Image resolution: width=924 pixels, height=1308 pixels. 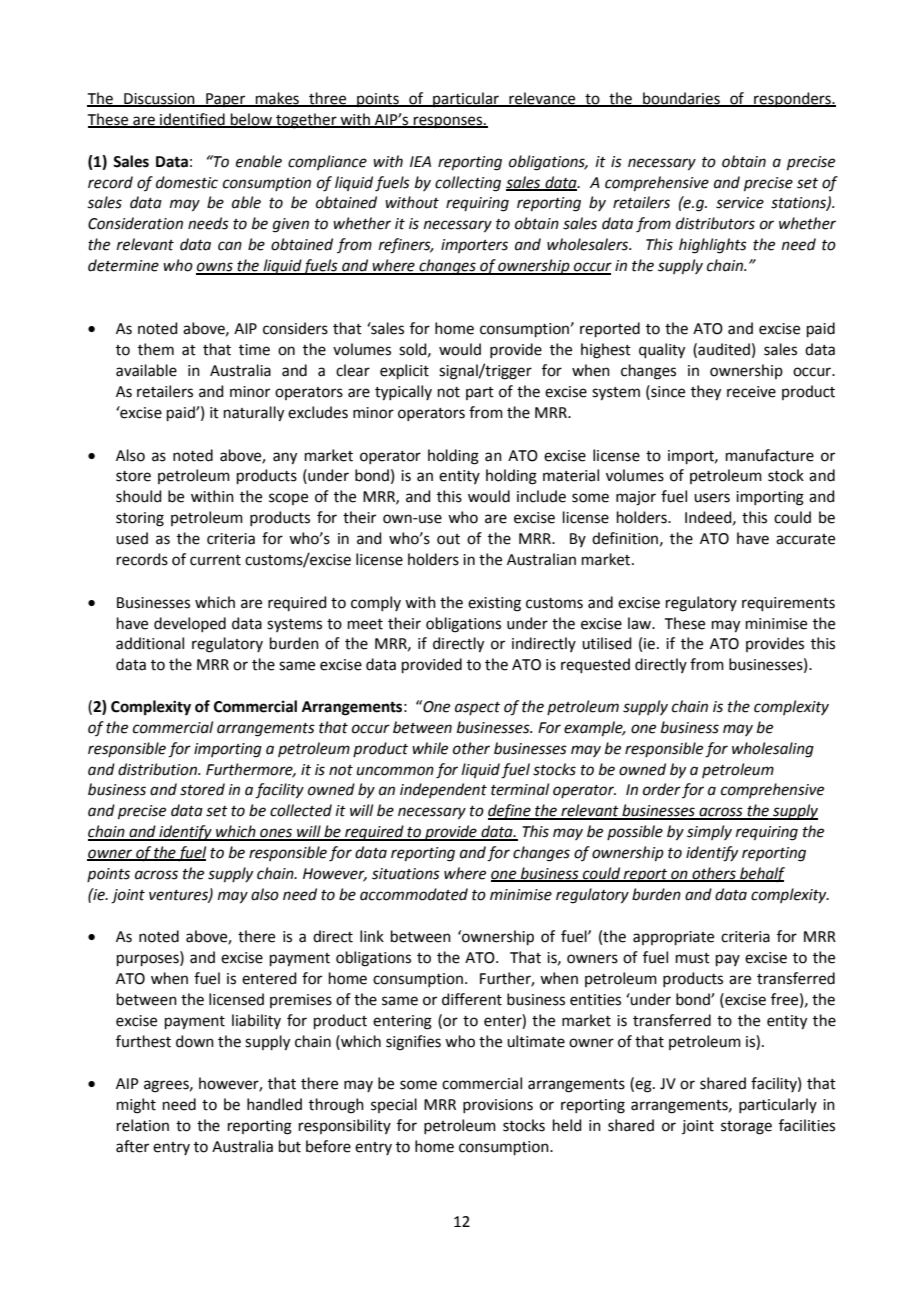 What do you see at coordinates (681, 99) in the screenshot?
I see `boundaries` at bounding box center [681, 99].
